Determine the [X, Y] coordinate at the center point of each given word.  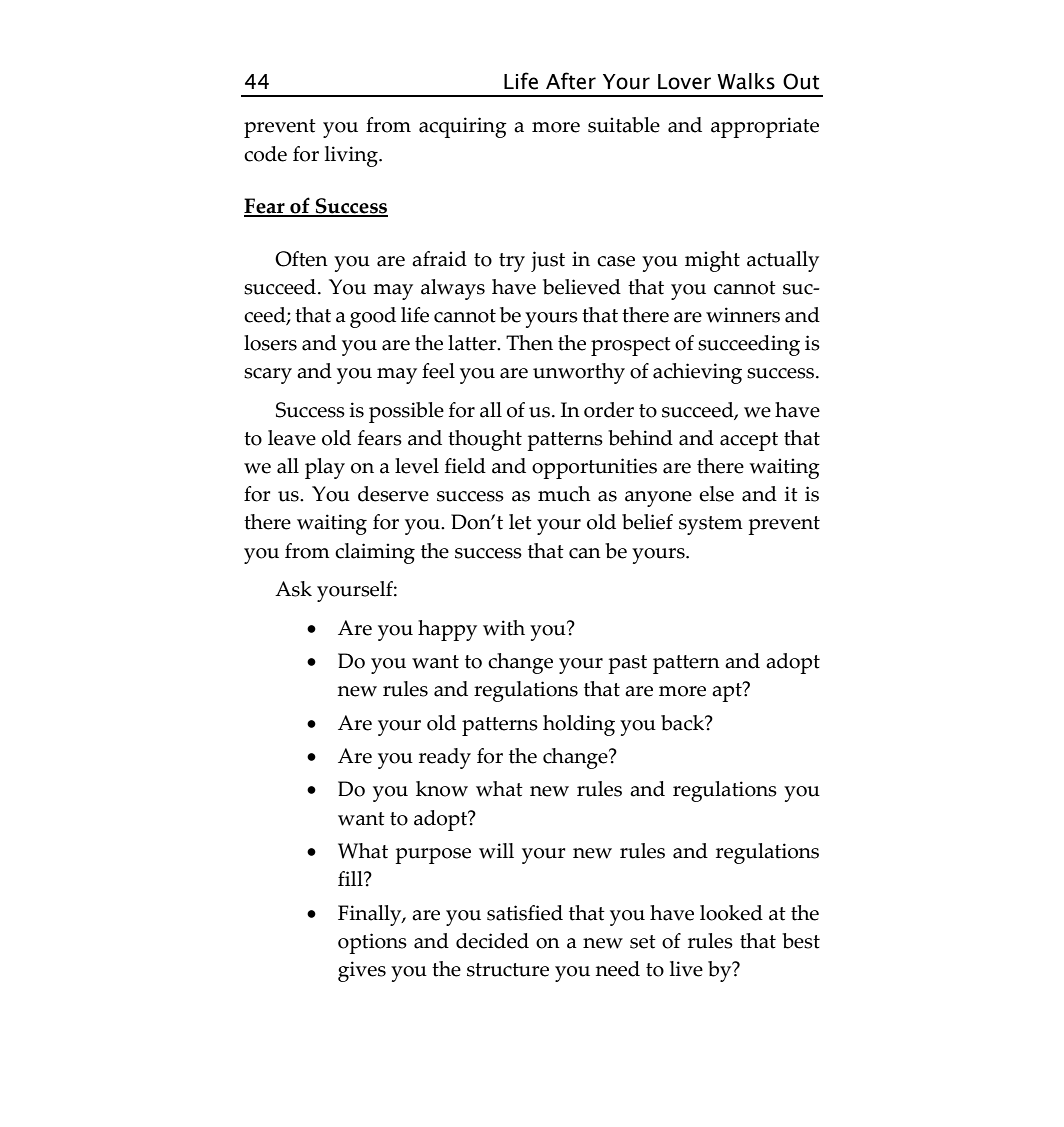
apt [728, 692]
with [504, 628]
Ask [293, 589]
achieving [697, 373]
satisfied [525, 913]
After [571, 81]
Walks [746, 81]
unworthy [579, 373]
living [352, 156]
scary [268, 376]
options [372, 943]
